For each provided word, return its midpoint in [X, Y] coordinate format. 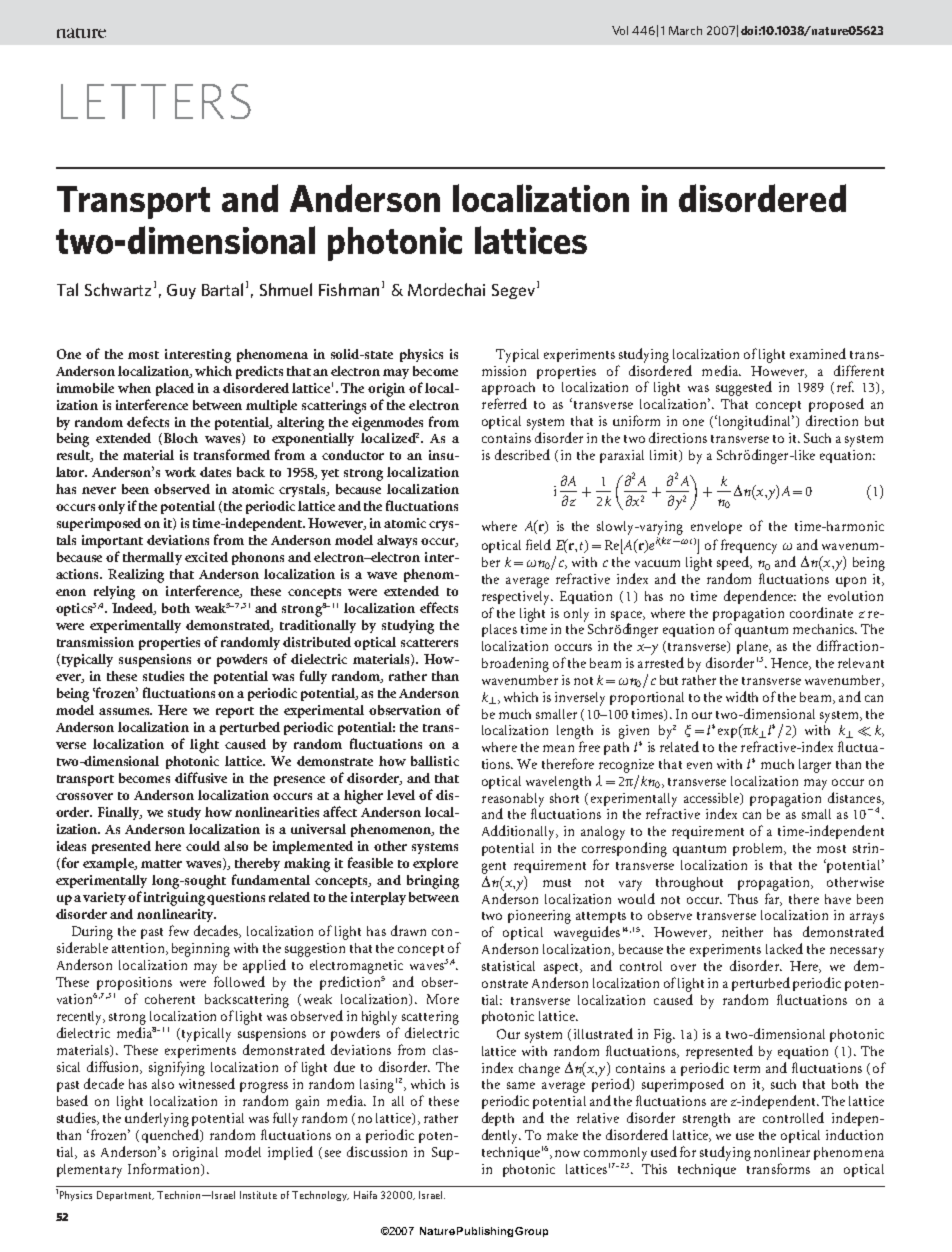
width [742, 696]
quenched [171, 1136]
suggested [744, 388]
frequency [749, 546]
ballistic [435, 761]
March [685, 30]
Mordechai [446, 289]
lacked [784, 948]
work [180, 472]
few [179, 930]
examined [818, 353]
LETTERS [156, 101]
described [522, 454]
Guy [181, 291]
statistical [508, 966]
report [235, 712]
